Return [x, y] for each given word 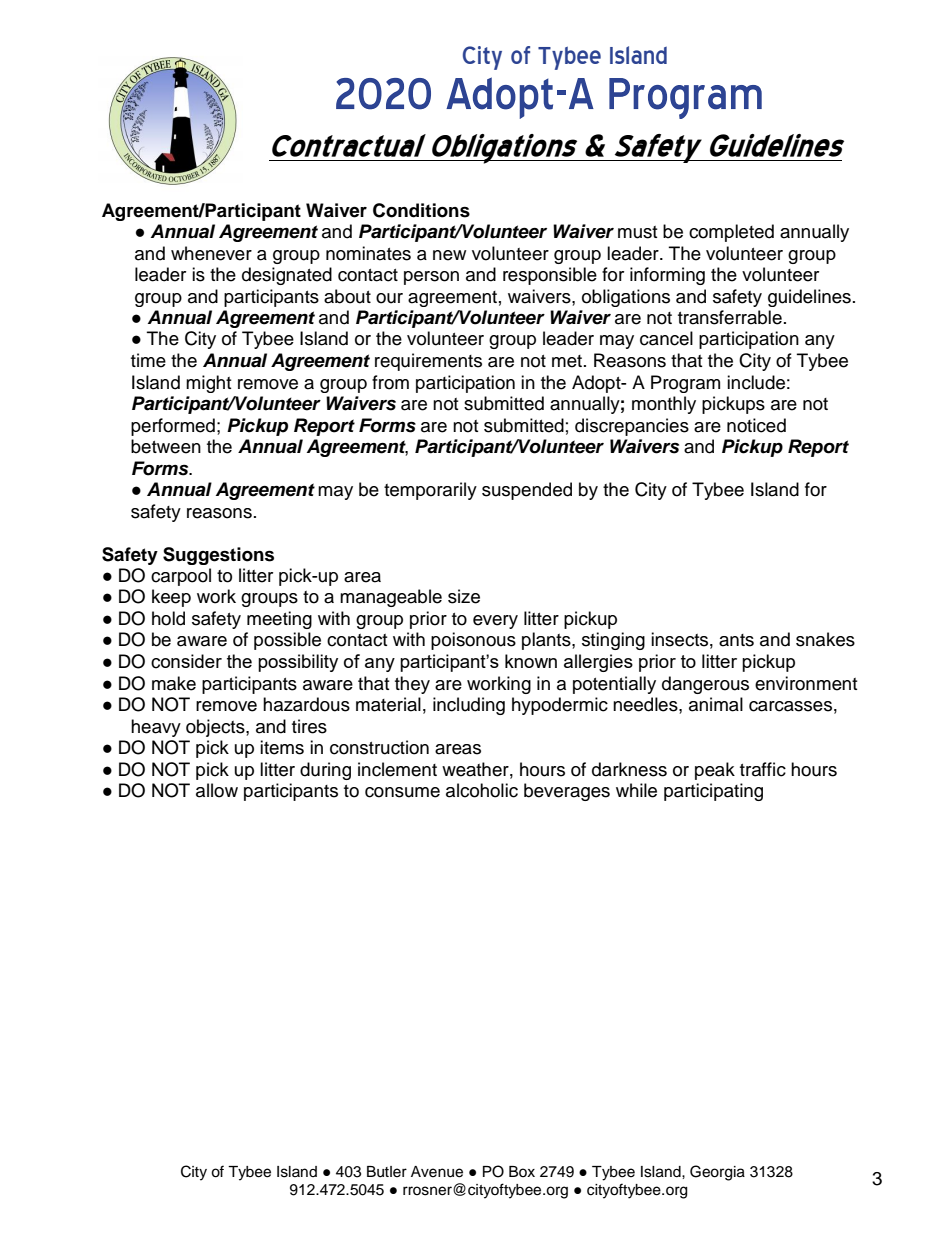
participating [713, 792]
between [166, 446]
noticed [756, 425]
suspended [527, 491]
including [469, 706]
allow [217, 790]
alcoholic [482, 790]
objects [216, 728]
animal [716, 704]
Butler [387, 1172]
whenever [211, 253]
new [449, 255]
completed [731, 233]
